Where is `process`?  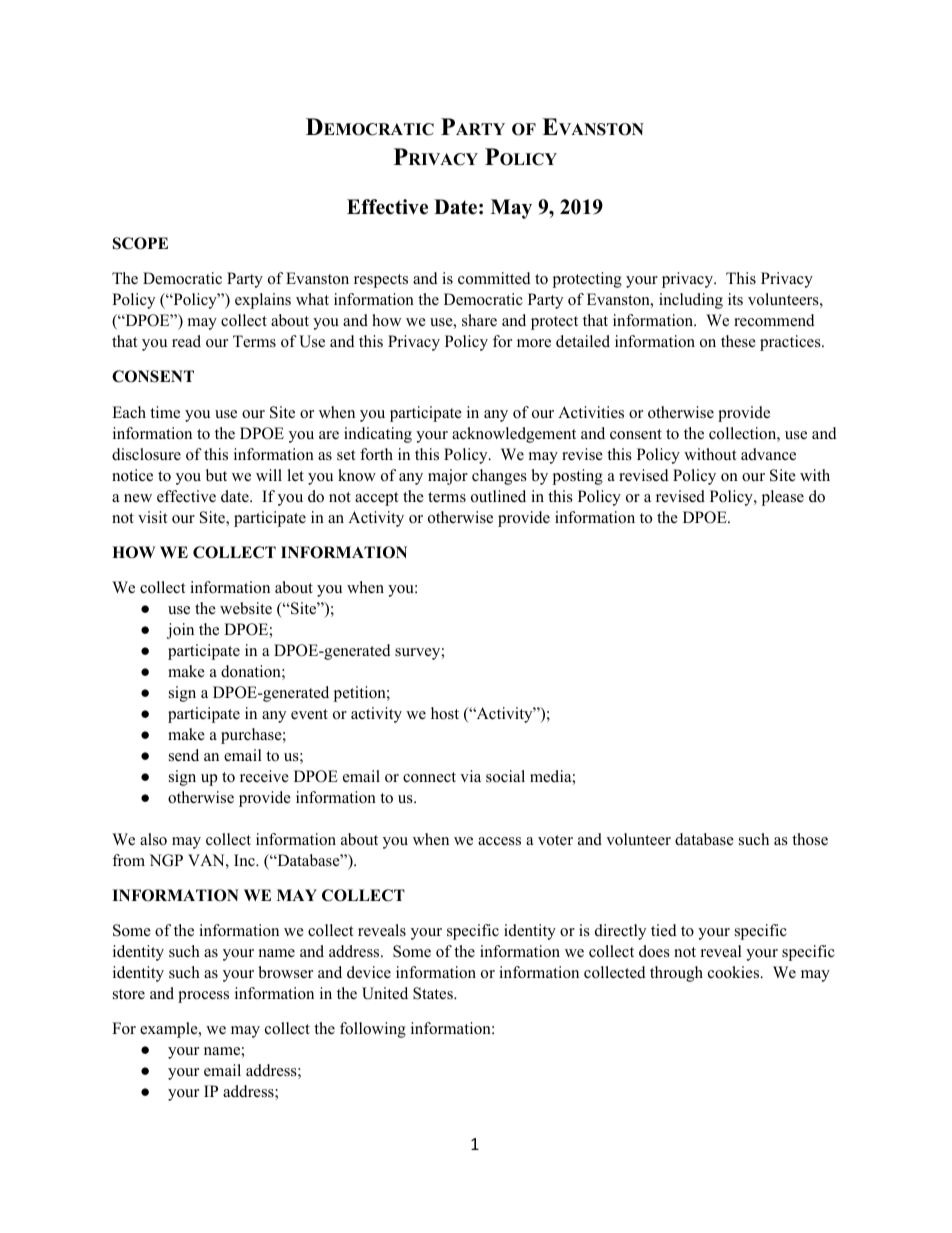 process is located at coordinates (203, 997).
